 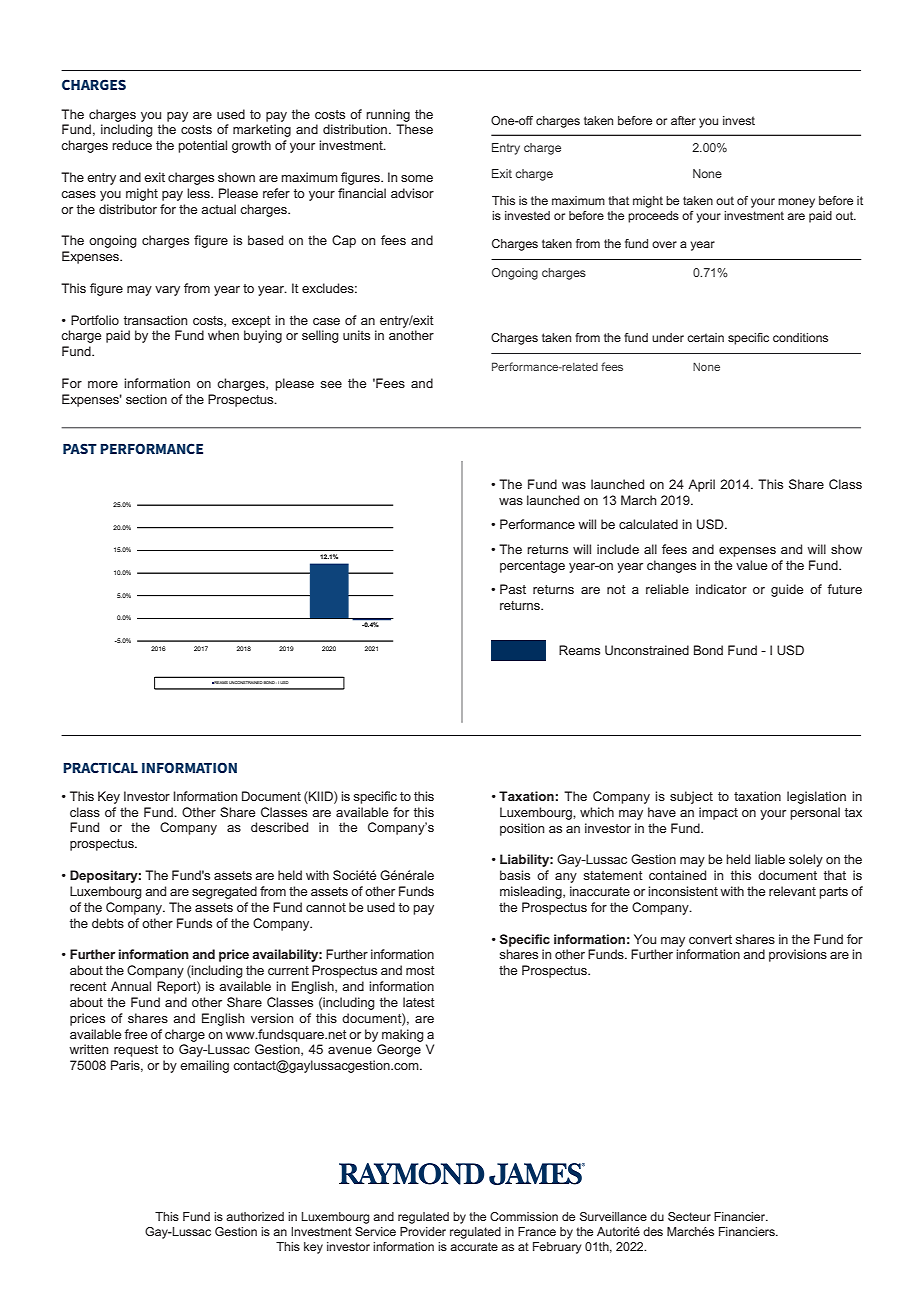 I want to click on authorized, so click(x=255, y=1216).
